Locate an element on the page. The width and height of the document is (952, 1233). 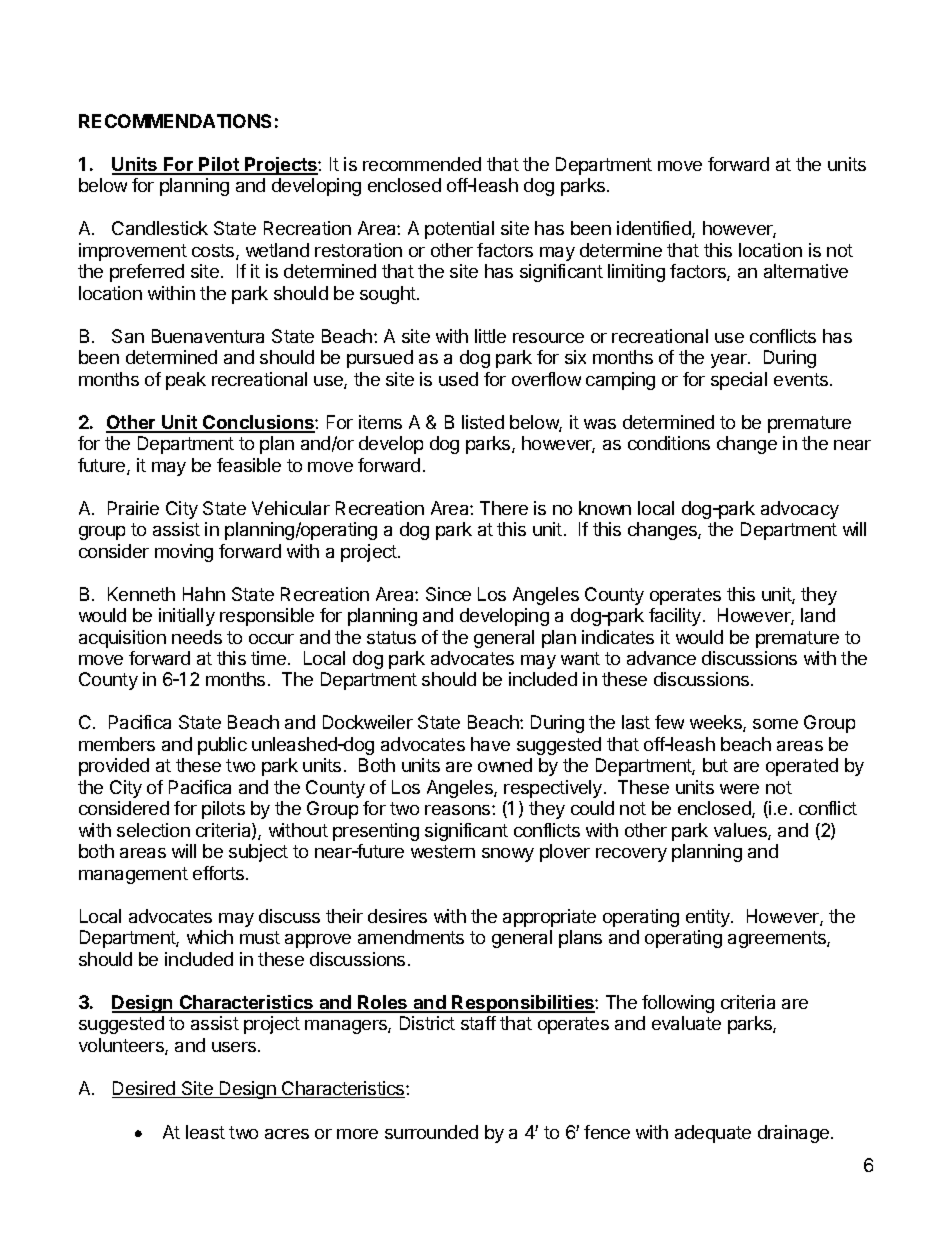
were is located at coordinates (739, 789).
